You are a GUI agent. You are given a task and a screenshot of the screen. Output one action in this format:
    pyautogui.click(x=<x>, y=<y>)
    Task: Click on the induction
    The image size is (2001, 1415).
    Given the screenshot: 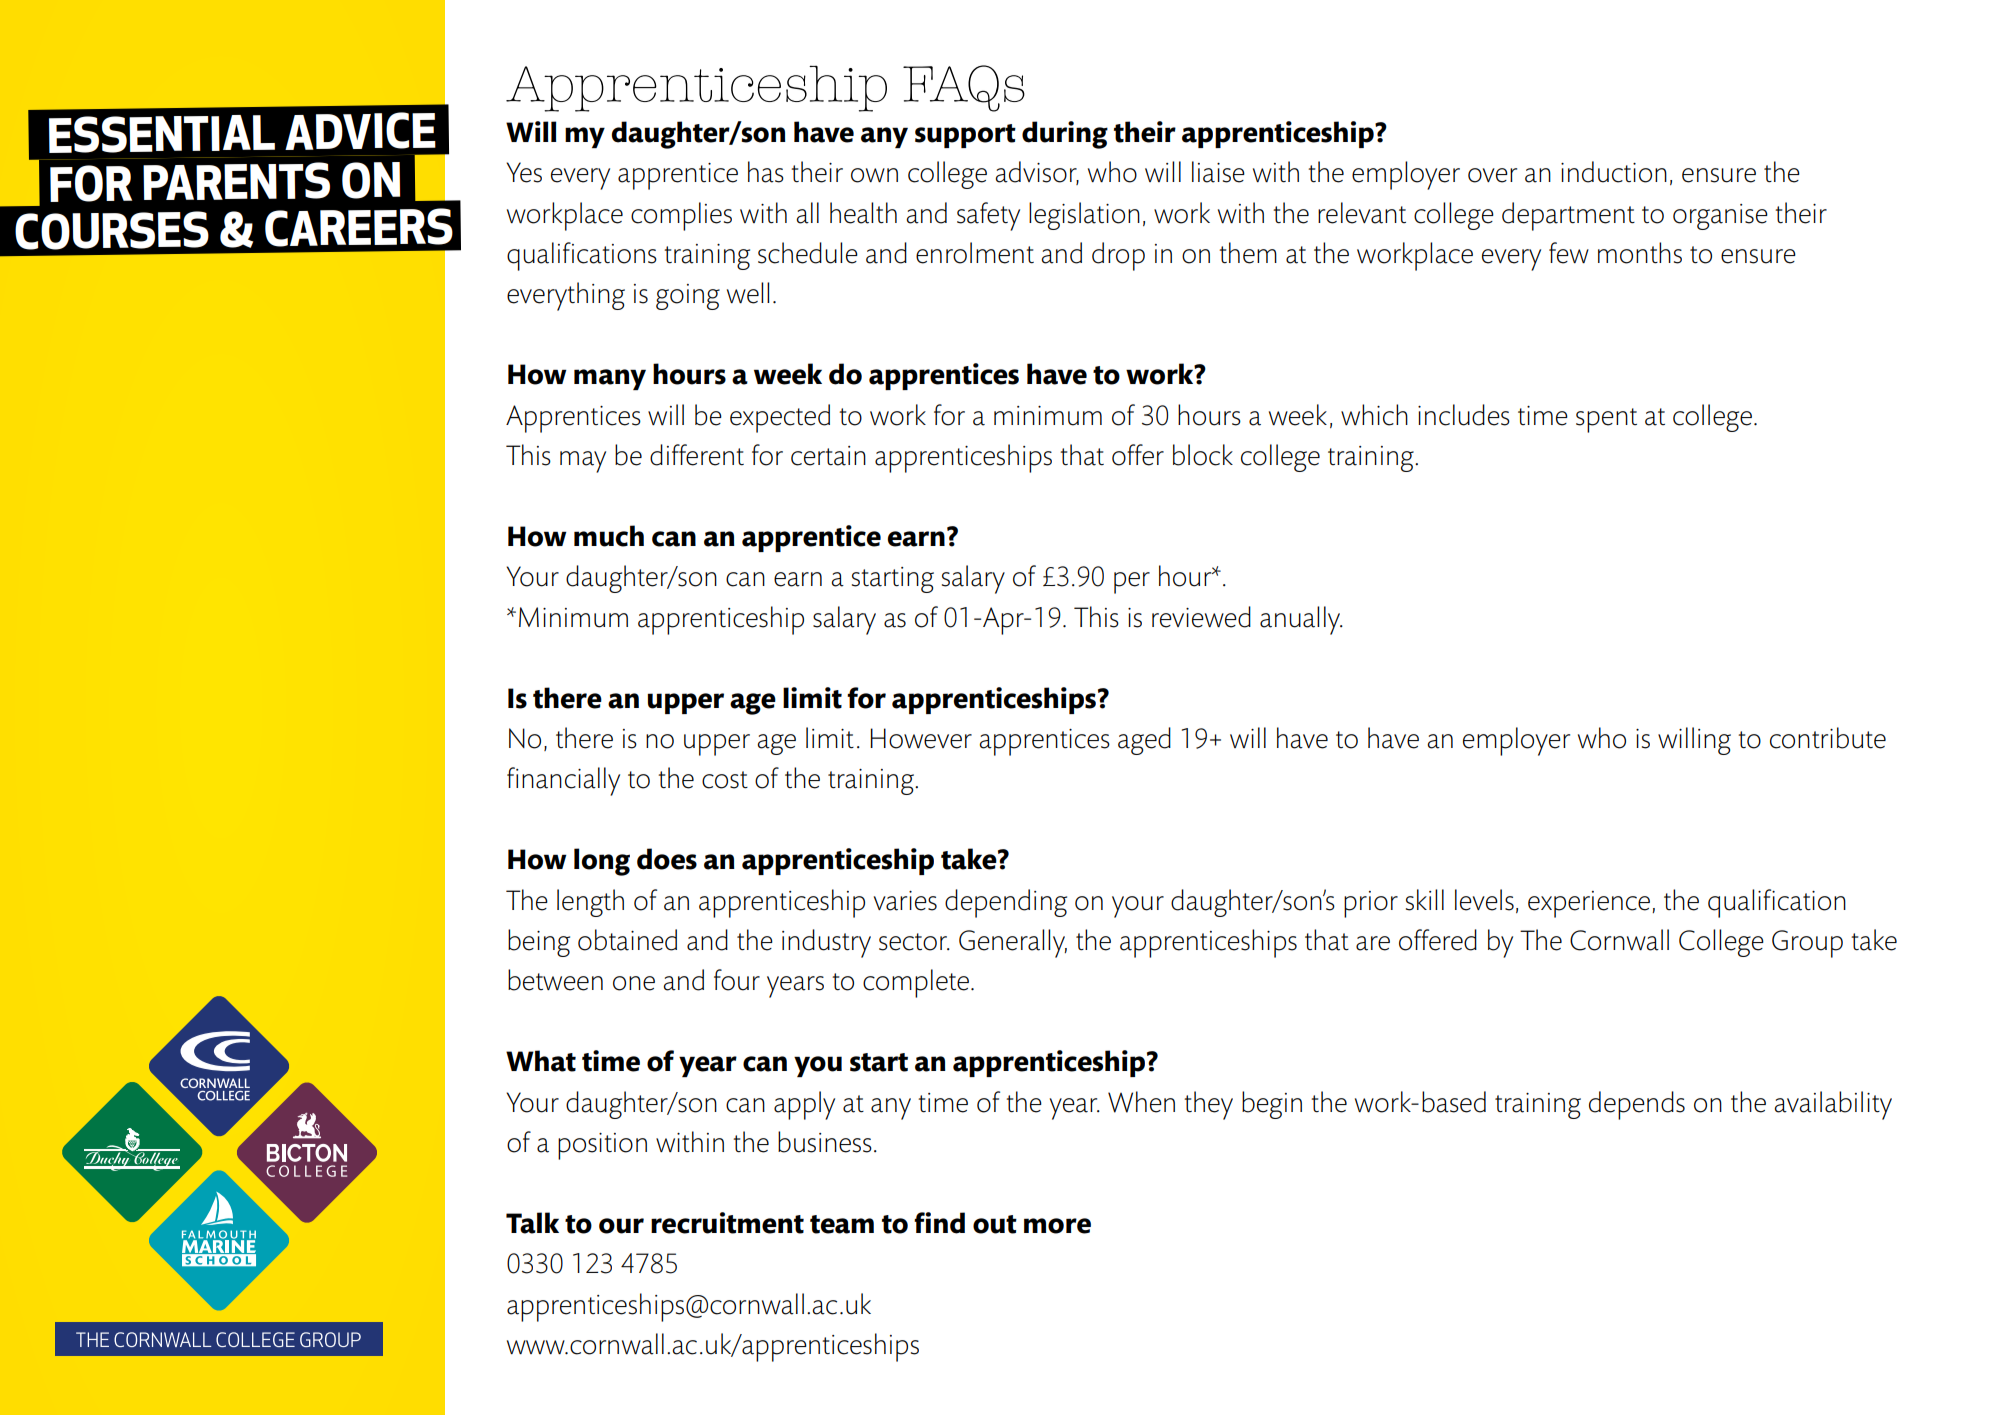 What is the action you would take?
    pyautogui.click(x=1614, y=172)
